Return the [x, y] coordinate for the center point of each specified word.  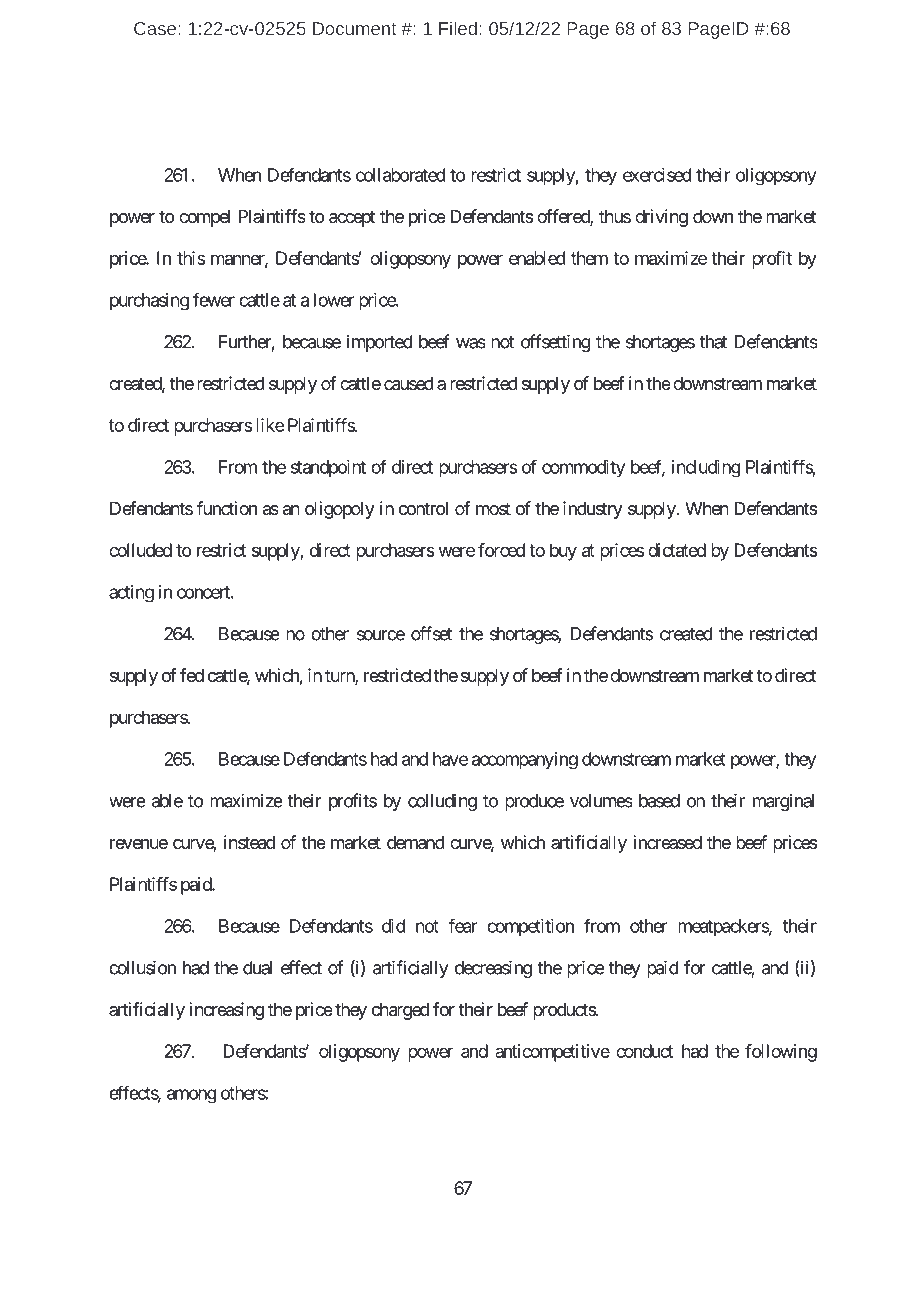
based [659, 801]
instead [249, 842]
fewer [214, 299]
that [713, 342]
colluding [442, 802]
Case [155, 28]
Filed [458, 28]
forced [501, 550]
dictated [677, 550]
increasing [227, 1011]
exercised [657, 175]
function [226, 508]
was [471, 343]
